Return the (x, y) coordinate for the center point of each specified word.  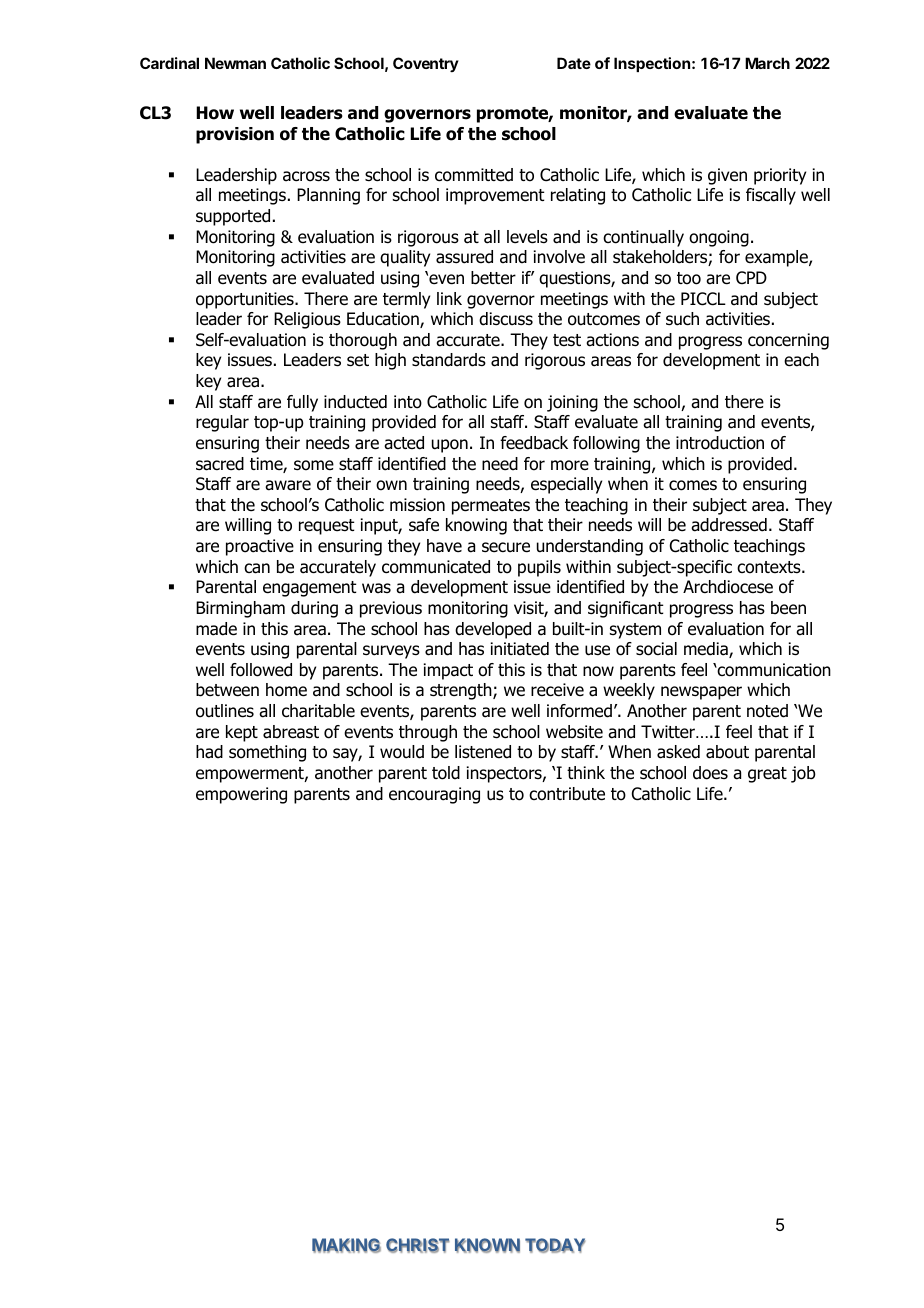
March (767, 63)
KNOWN (487, 1245)
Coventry (426, 64)
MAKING (346, 1245)
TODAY (555, 1245)
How (215, 113)
